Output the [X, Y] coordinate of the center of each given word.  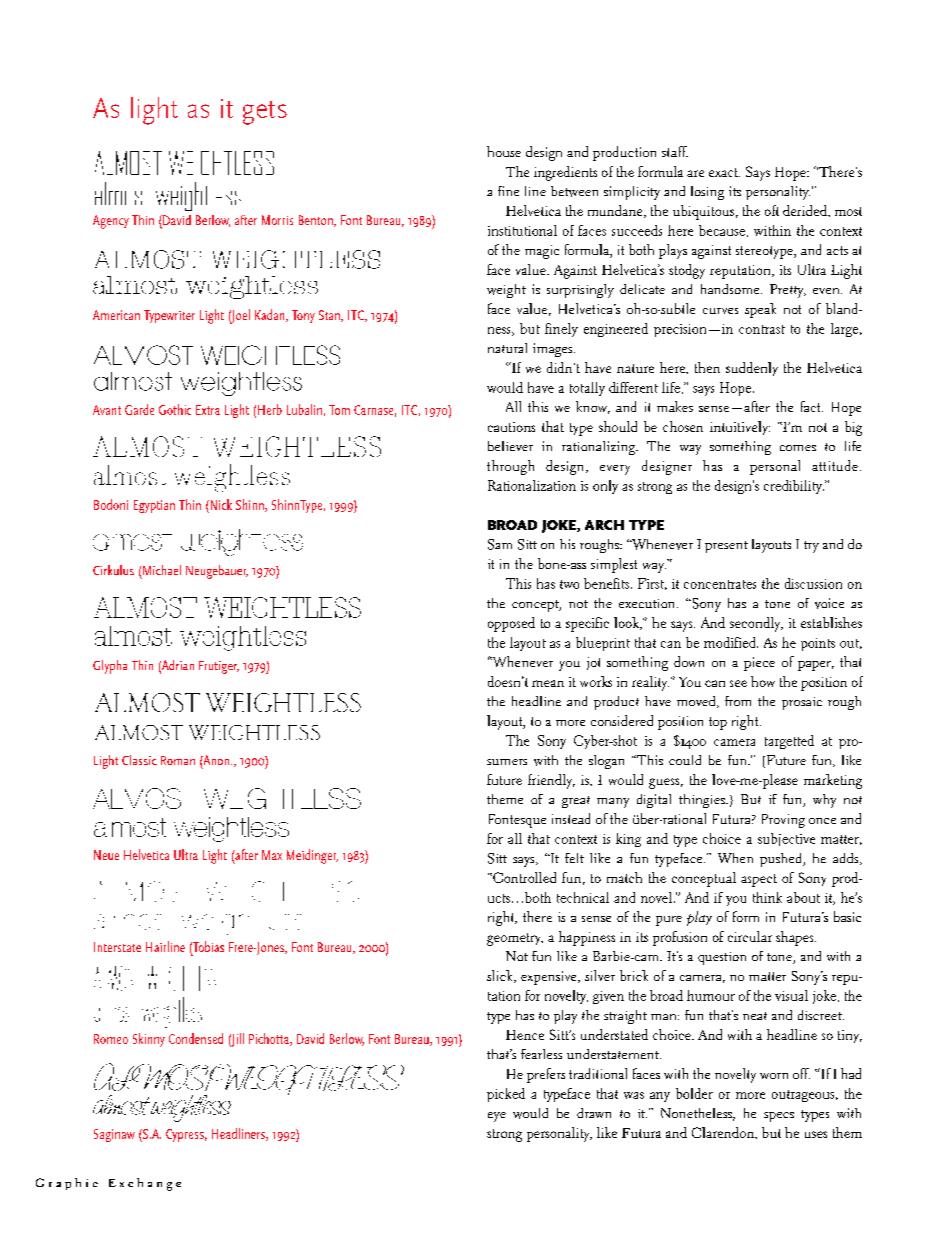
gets [265, 113]
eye [497, 1117]
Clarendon [724, 1132]
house [504, 151]
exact [724, 172]
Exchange [145, 1184]
